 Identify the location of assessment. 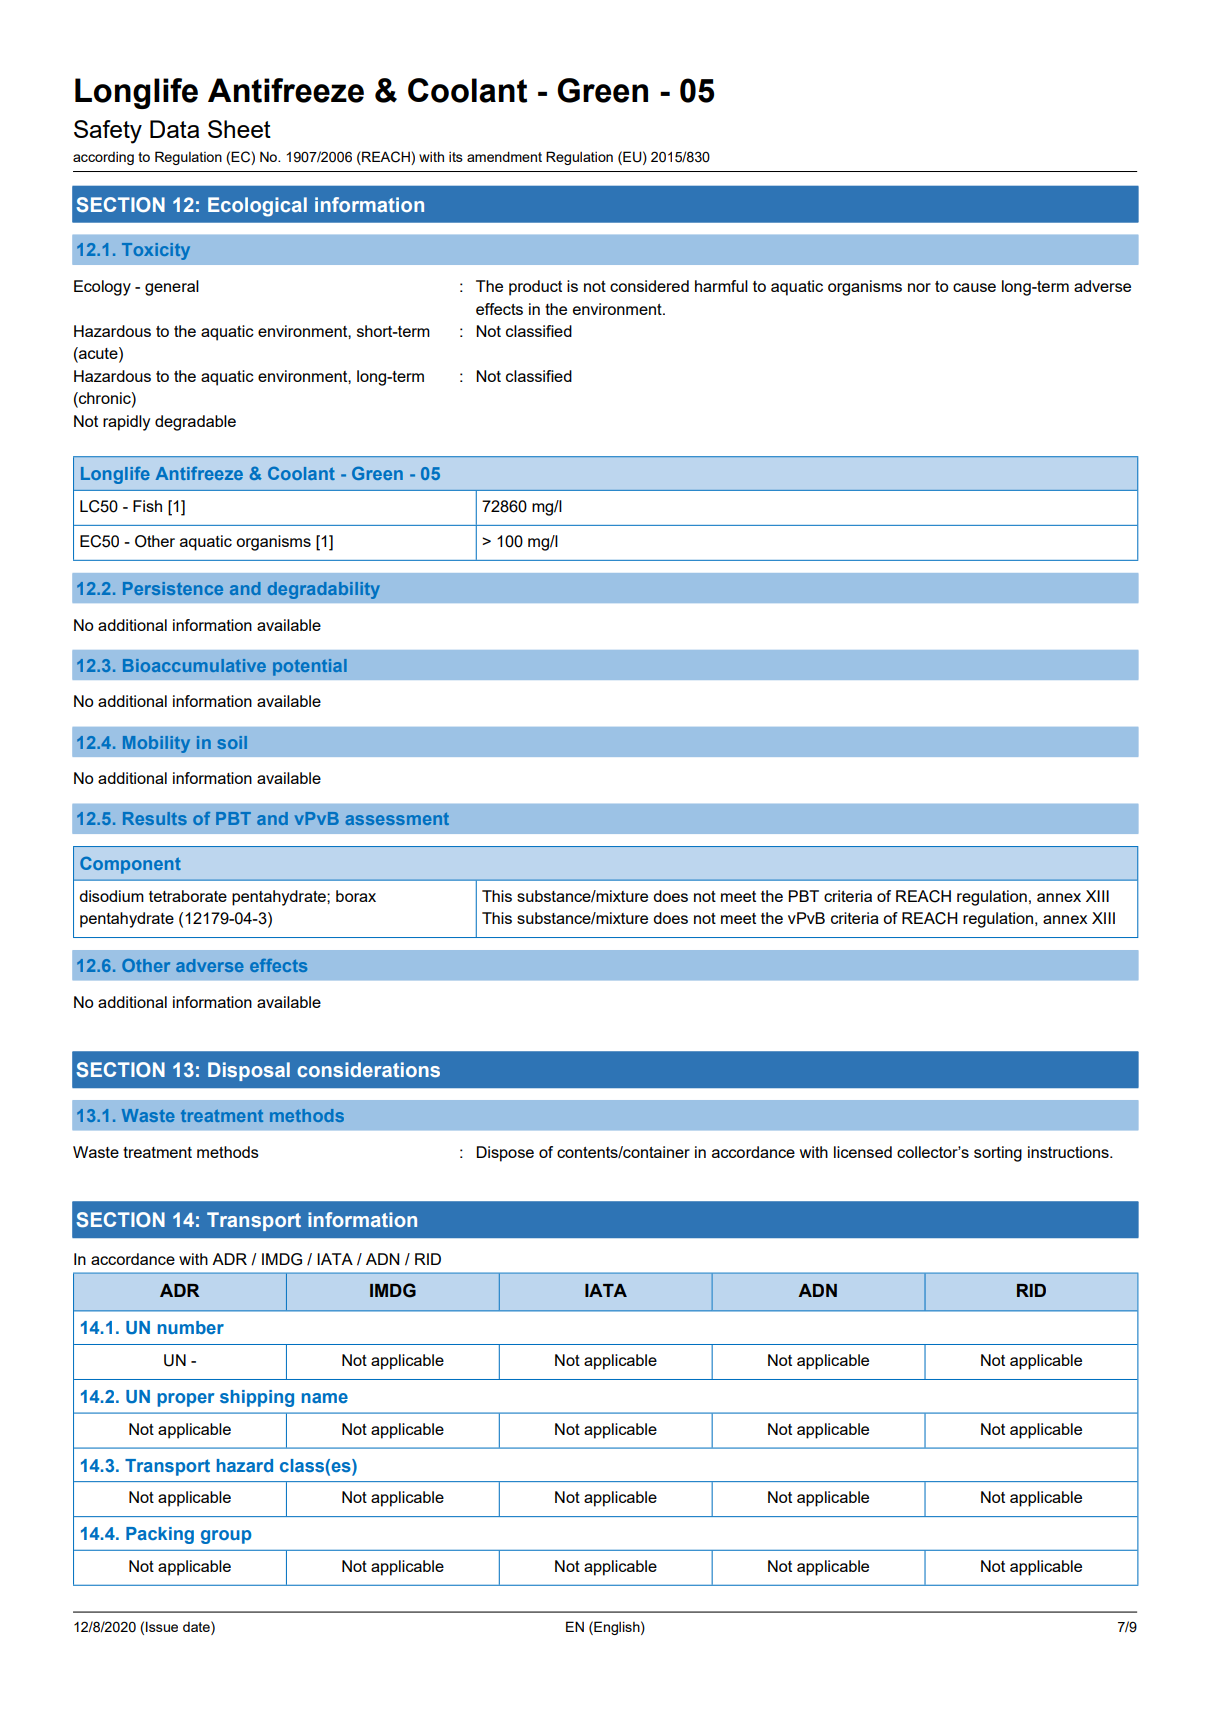
(397, 819).
